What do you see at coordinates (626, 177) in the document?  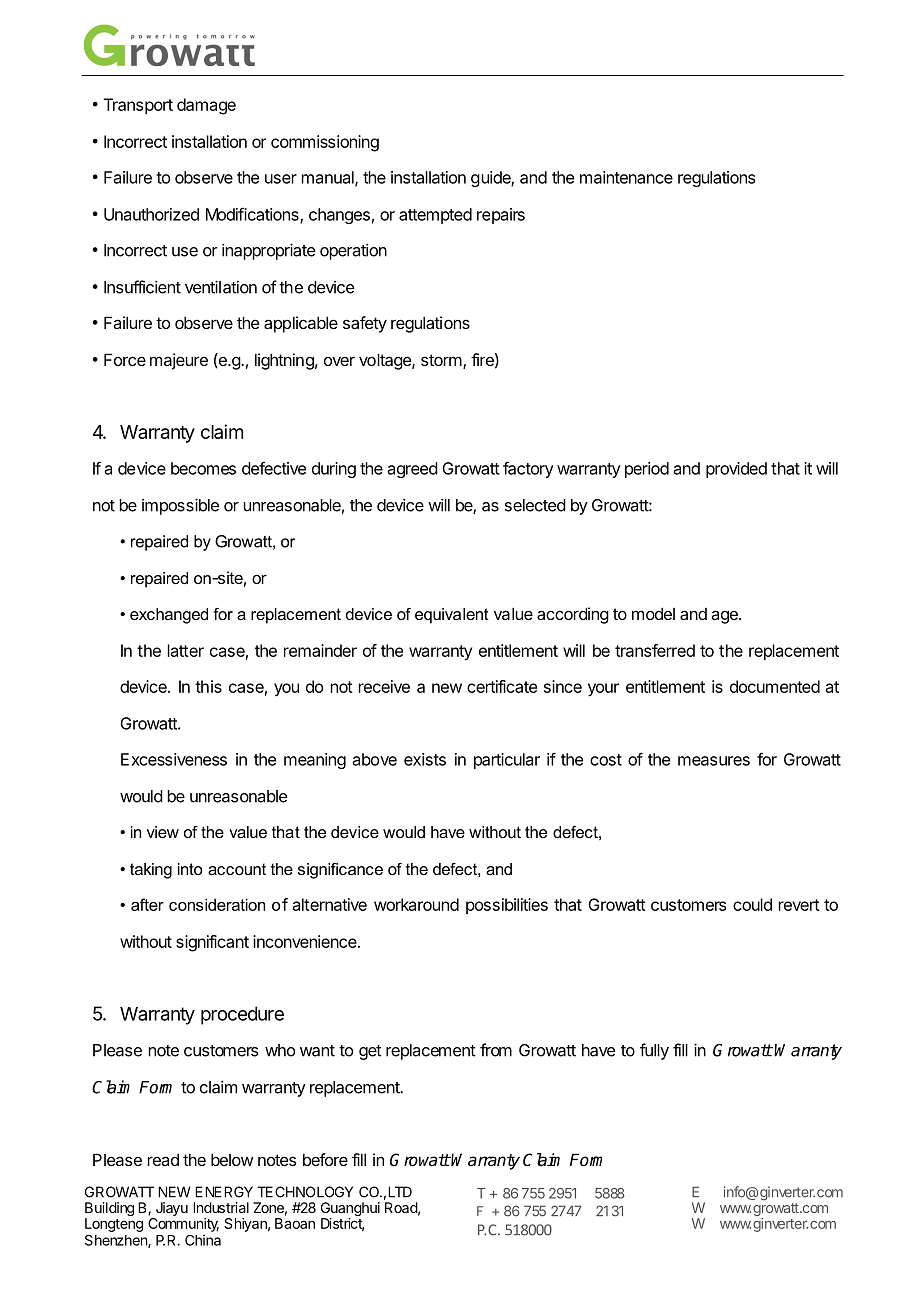 I see `maintenance` at bounding box center [626, 177].
